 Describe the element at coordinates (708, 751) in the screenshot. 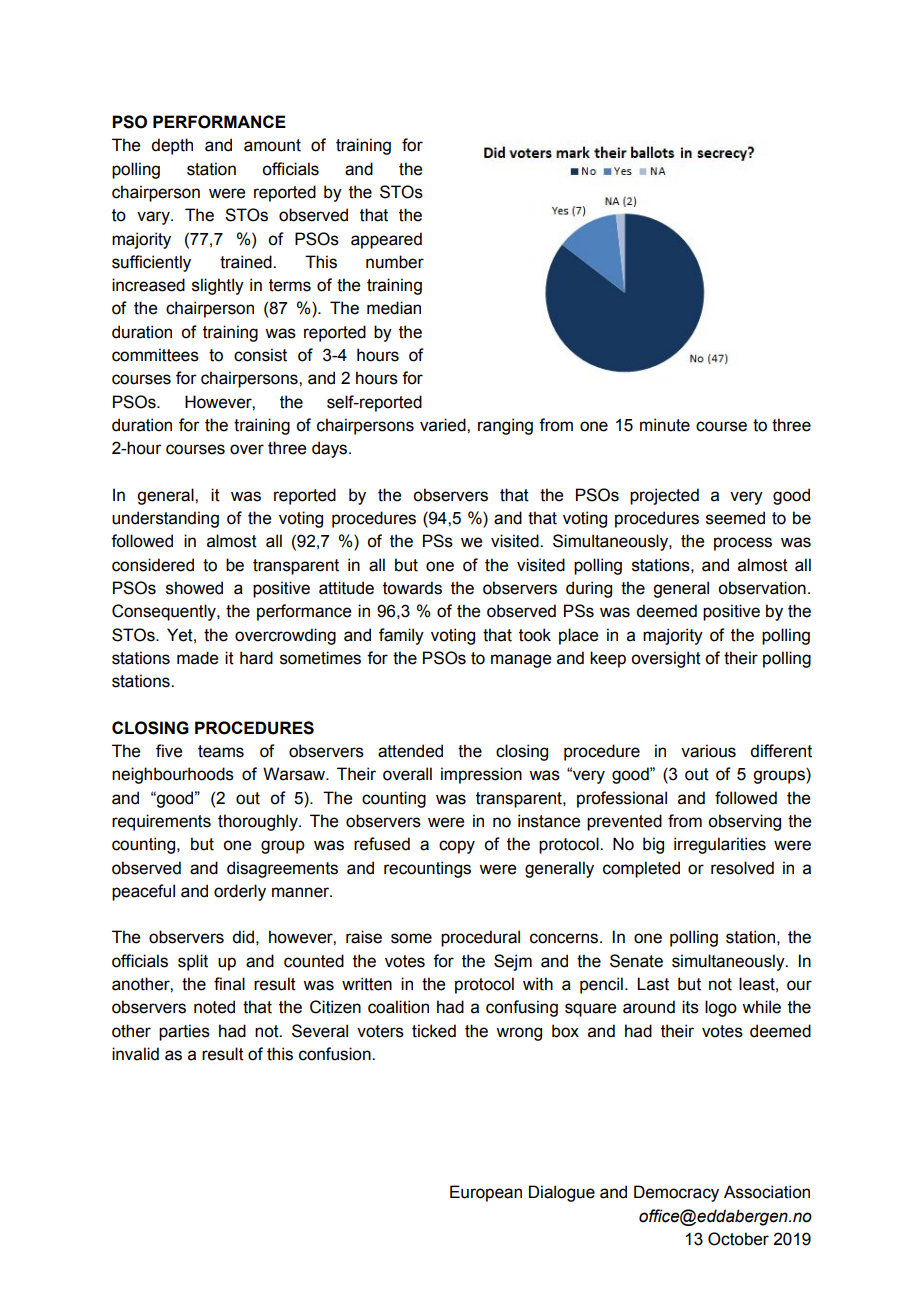

I see `various` at that location.
